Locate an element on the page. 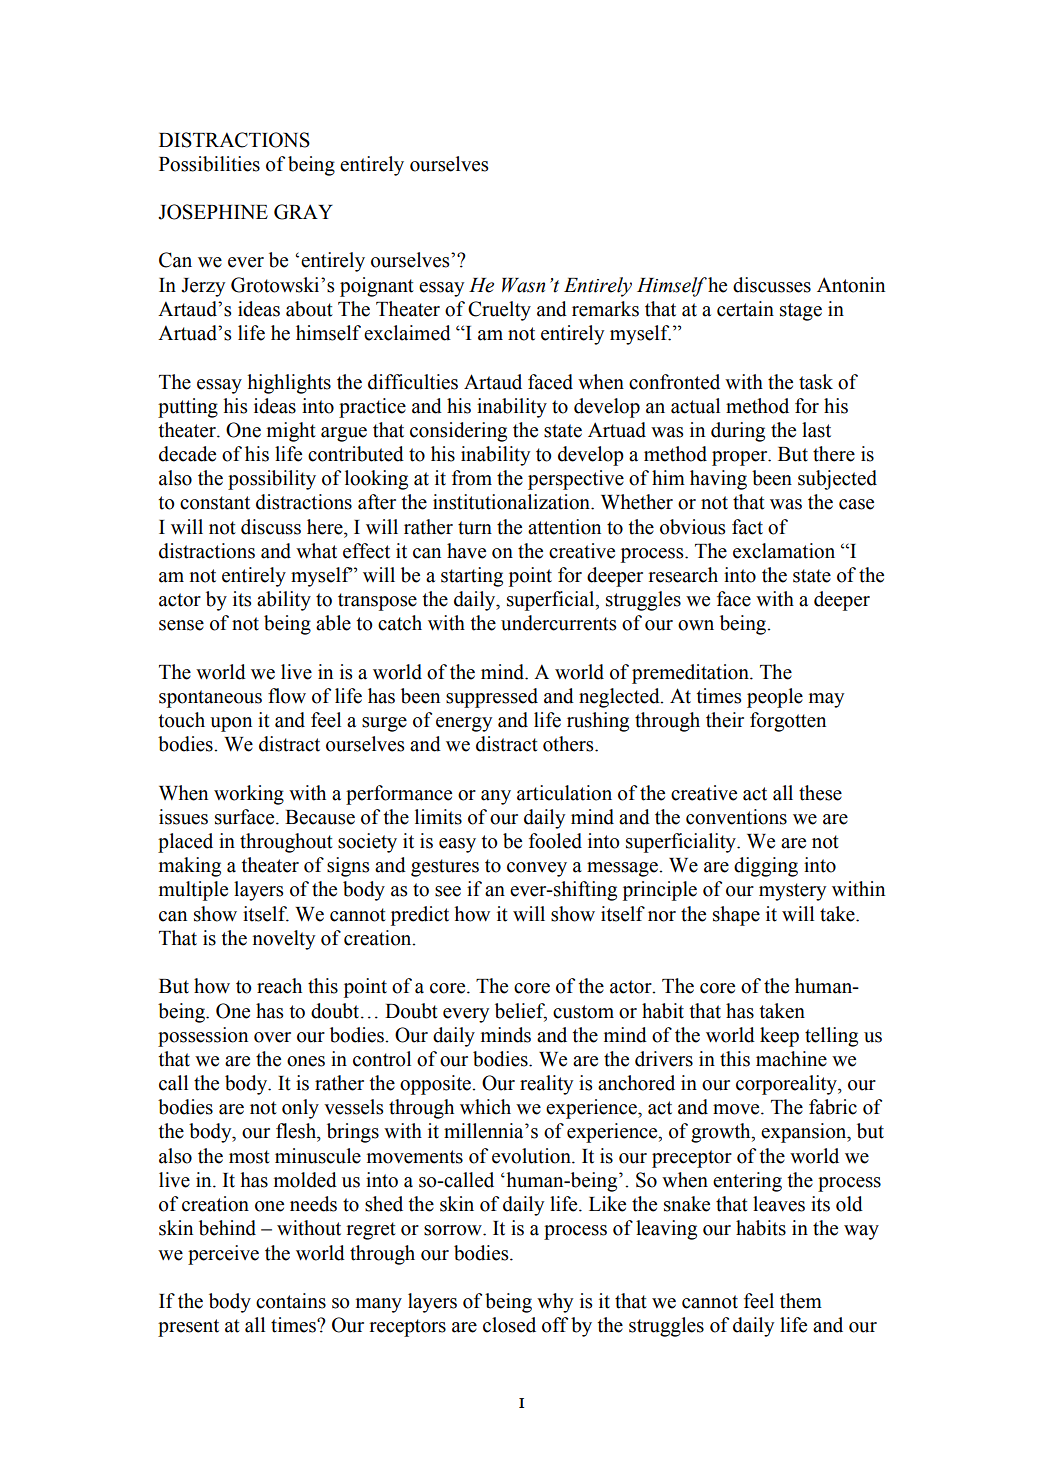 This page has height=1476, width=1043. GRAY is located at coordinates (303, 212).
